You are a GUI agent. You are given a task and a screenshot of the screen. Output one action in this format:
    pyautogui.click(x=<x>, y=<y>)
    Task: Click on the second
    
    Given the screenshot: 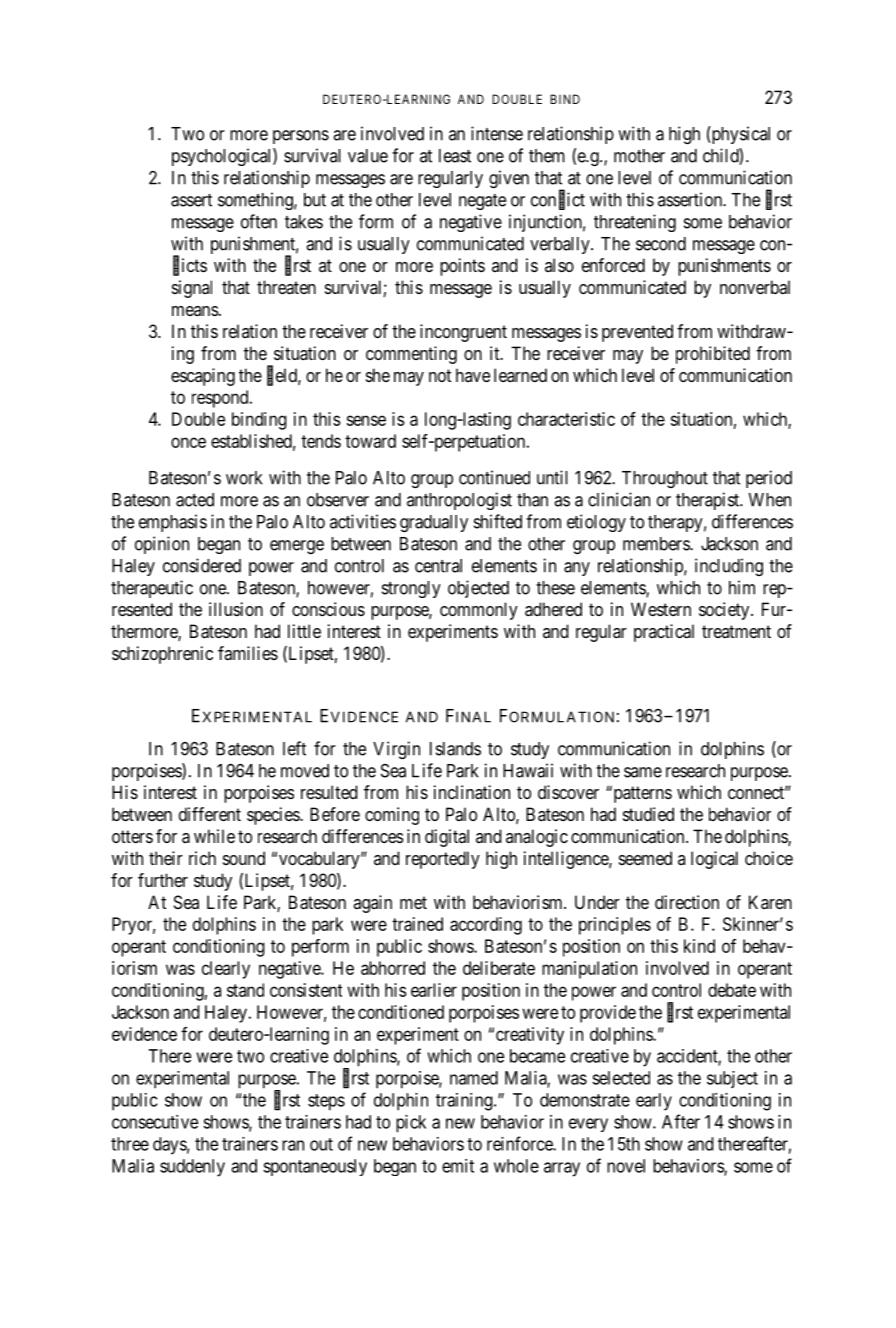 What is the action you would take?
    pyautogui.click(x=661, y=244)
